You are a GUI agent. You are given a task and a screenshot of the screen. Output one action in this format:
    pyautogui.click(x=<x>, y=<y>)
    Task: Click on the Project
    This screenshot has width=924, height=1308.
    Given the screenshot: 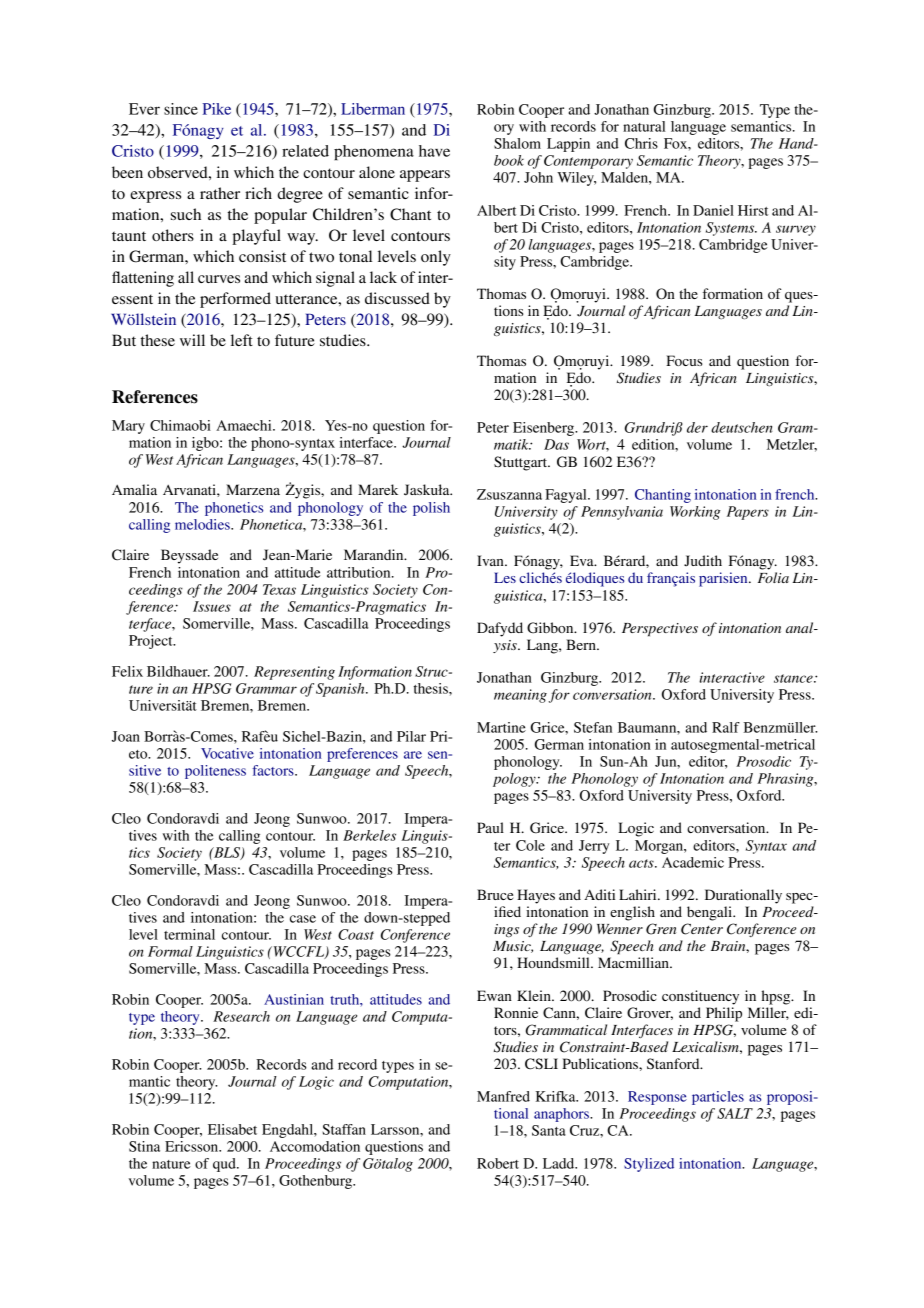 What is the action you would take?
    pyautogui.click(x=152, y=642)
